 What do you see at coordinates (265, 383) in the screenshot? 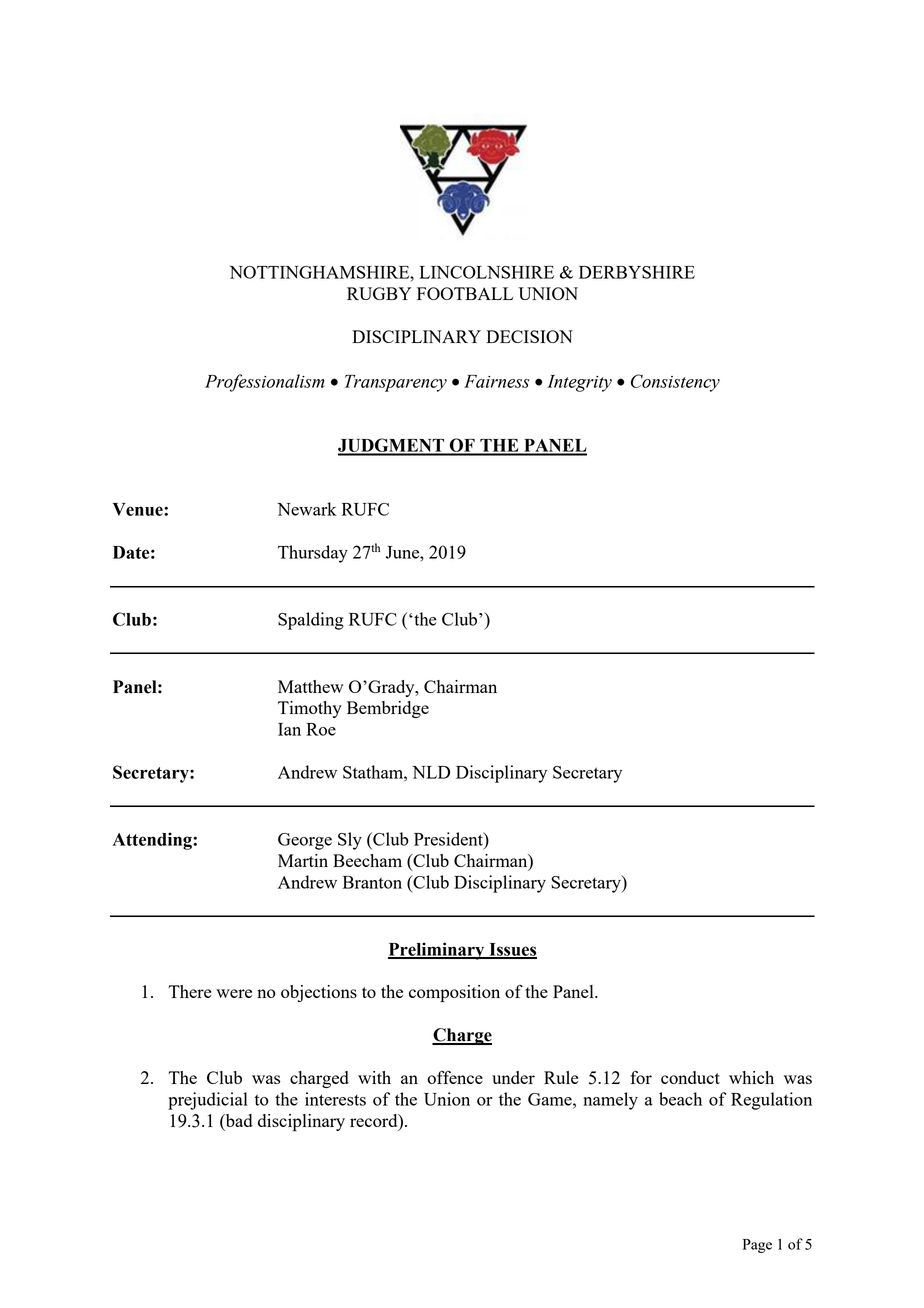
I see `Professionalism` at bounding box center [265, 383].
